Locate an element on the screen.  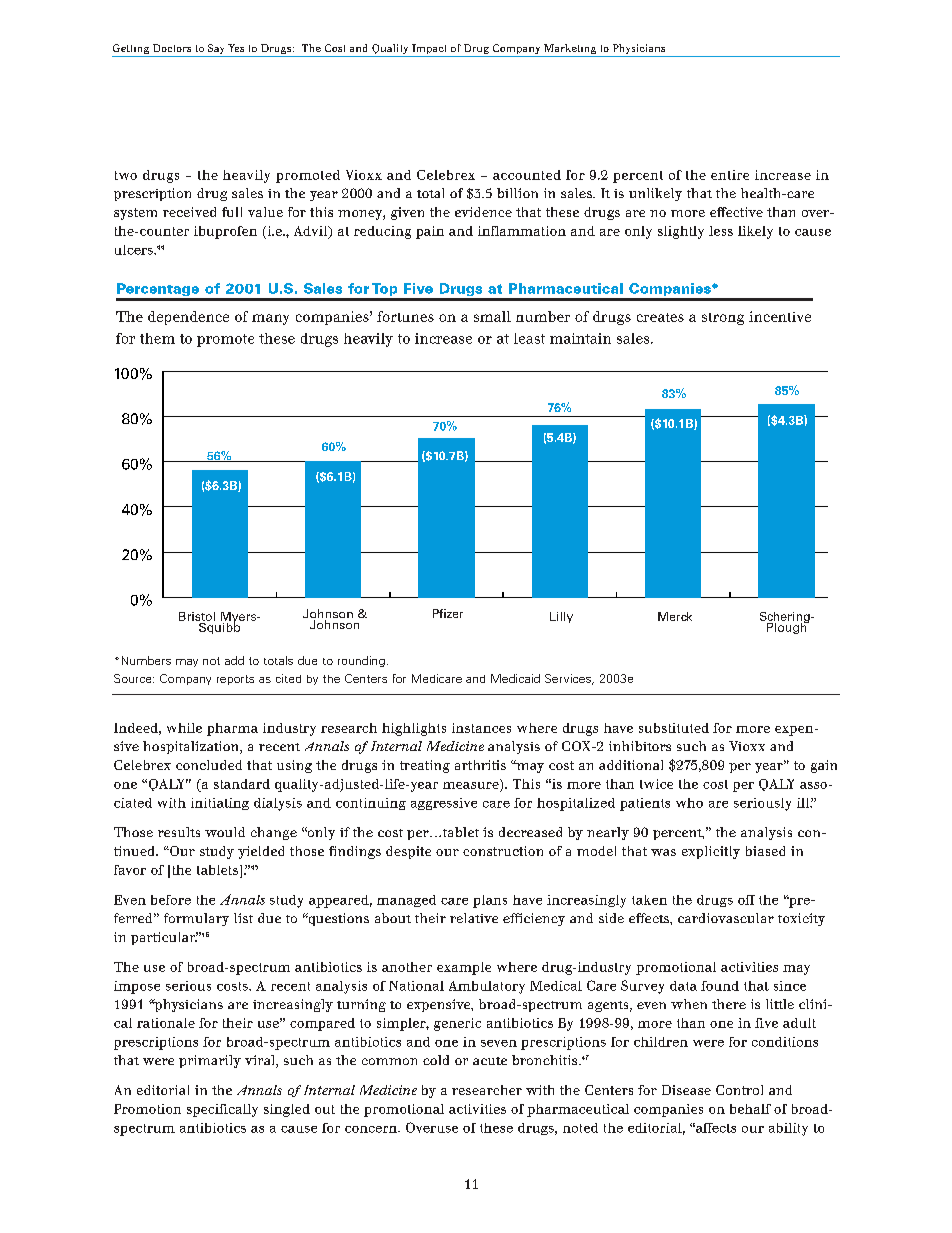
would is located at coordinates (225, 832).
